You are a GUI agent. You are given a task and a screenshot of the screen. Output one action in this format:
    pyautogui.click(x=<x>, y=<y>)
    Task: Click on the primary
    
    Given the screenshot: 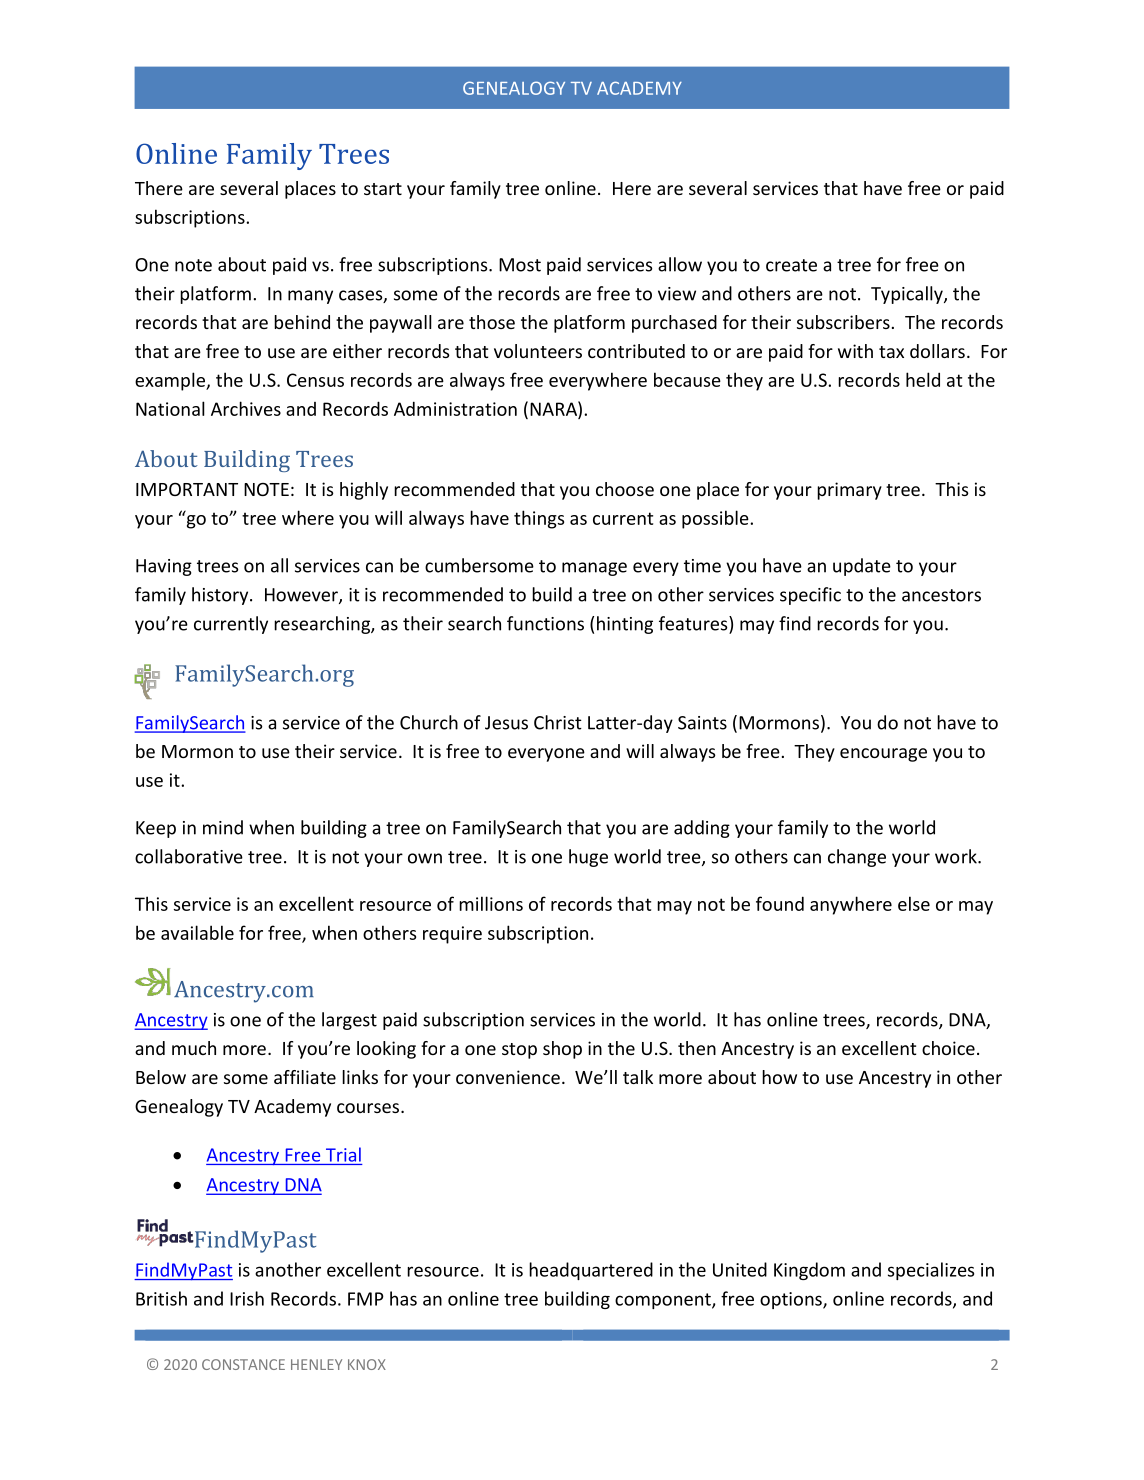 What is the action you would take?
    pyautogui.click(x=849, y=491)
